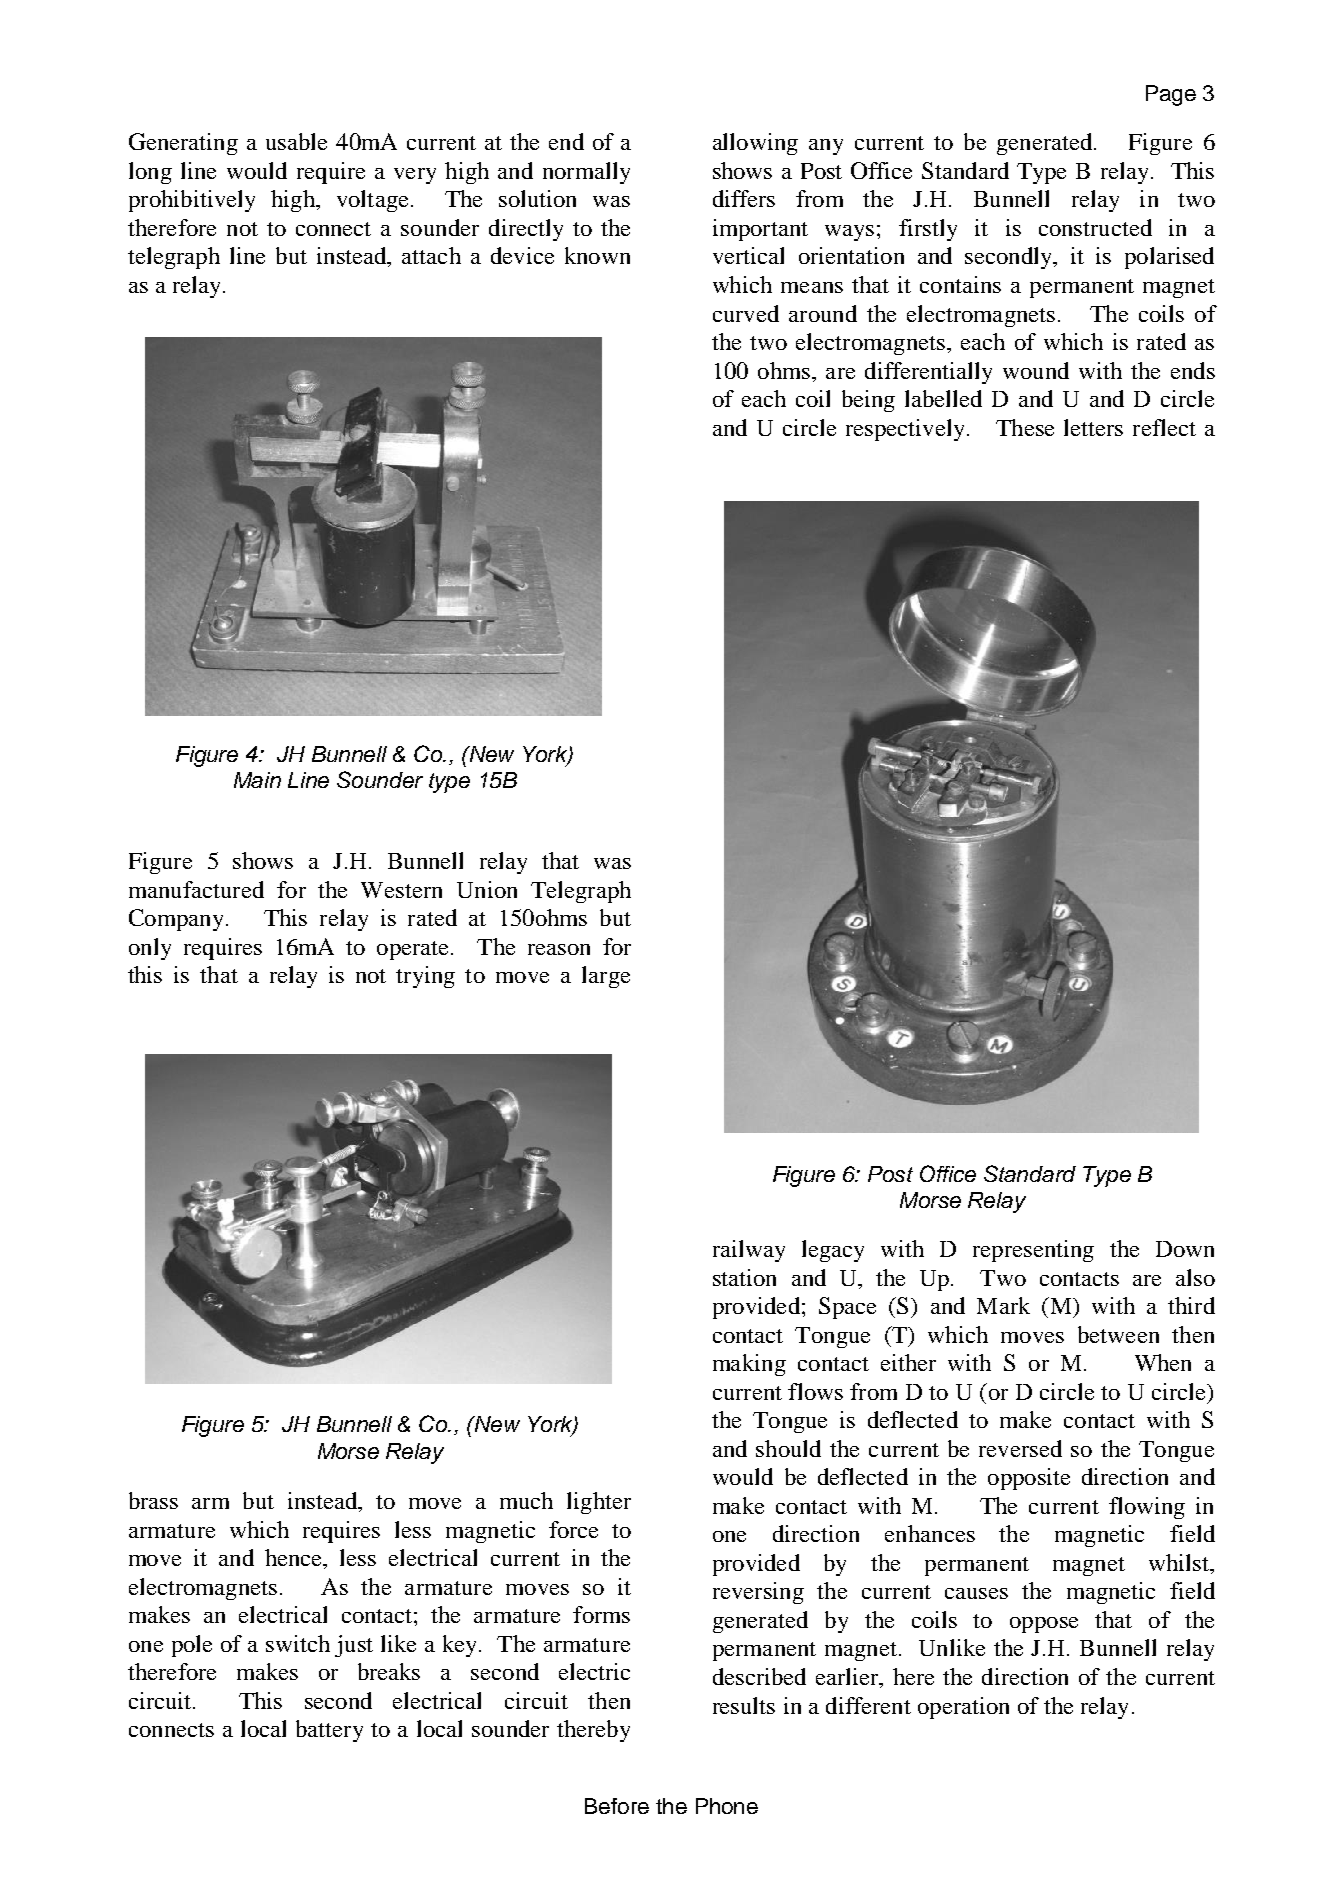 This screenshot has height=1899, width=1343. I want to click on battery, so click(329, 1731).
